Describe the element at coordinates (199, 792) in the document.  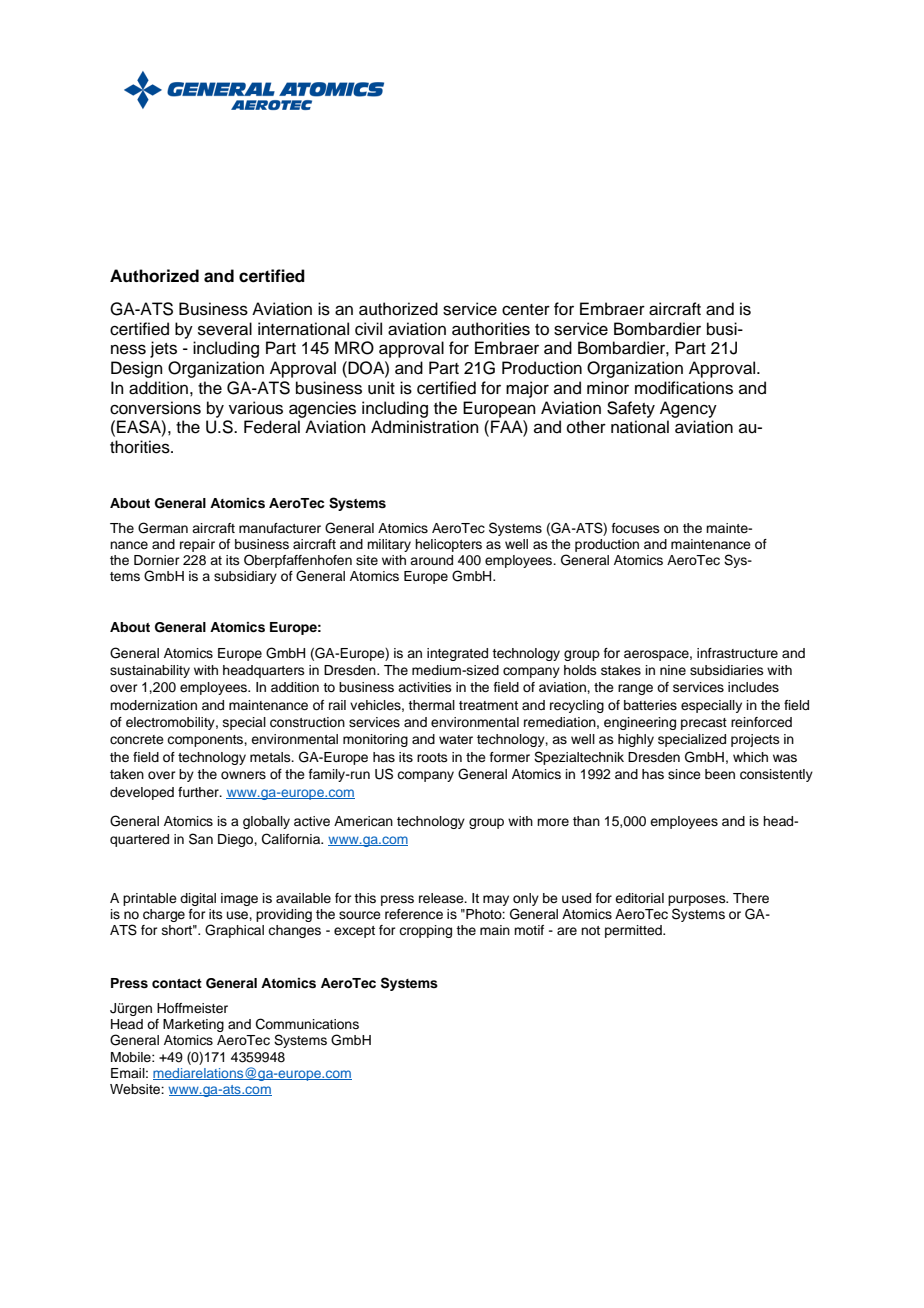
I see `further` at that location.
